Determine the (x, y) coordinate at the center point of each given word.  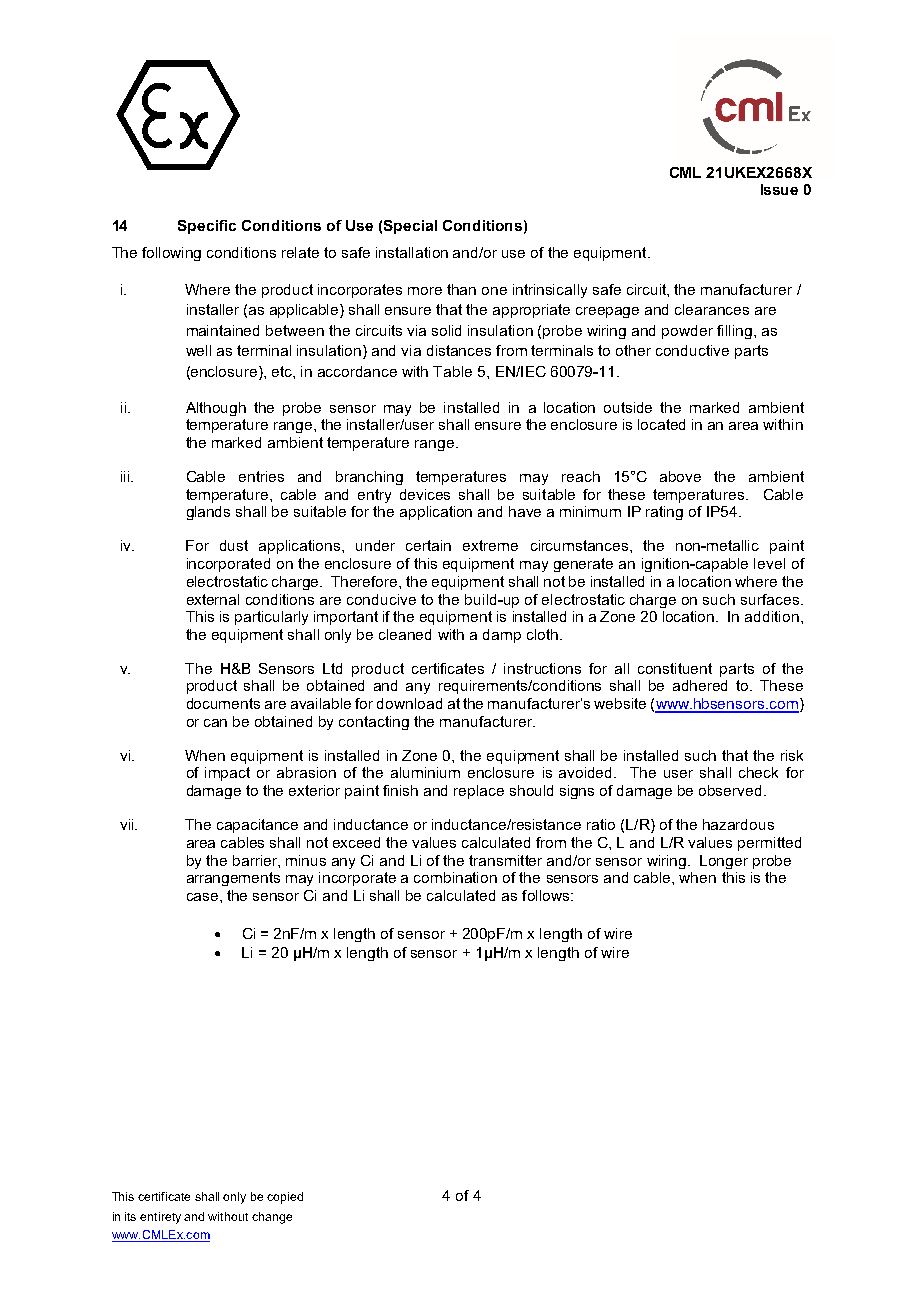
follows (547, 895)
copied (285, 1198)
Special (410, 227)
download (409, 703)
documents (223, 703)
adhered (700, 685)
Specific (207, 227)
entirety (160, 1218)
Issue (779, 189)
